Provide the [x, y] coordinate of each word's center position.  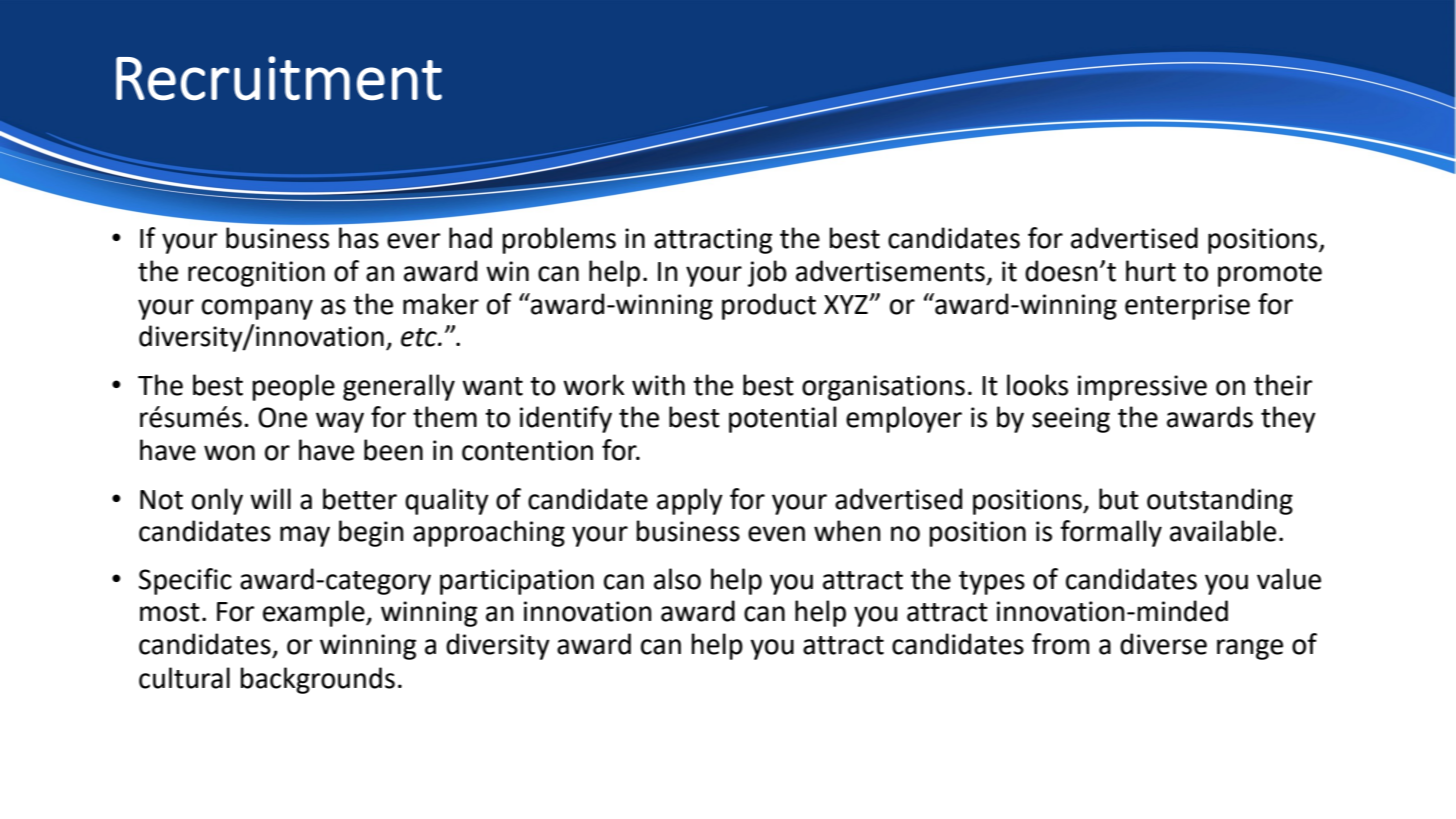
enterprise [1187, 307]
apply [690, 501]
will [270, 498]
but [1119, 499]
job [767, 273]
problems [559, 240]
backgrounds [317, 680]
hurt [1151, 271]
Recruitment [279, 78]
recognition [256, 274]
